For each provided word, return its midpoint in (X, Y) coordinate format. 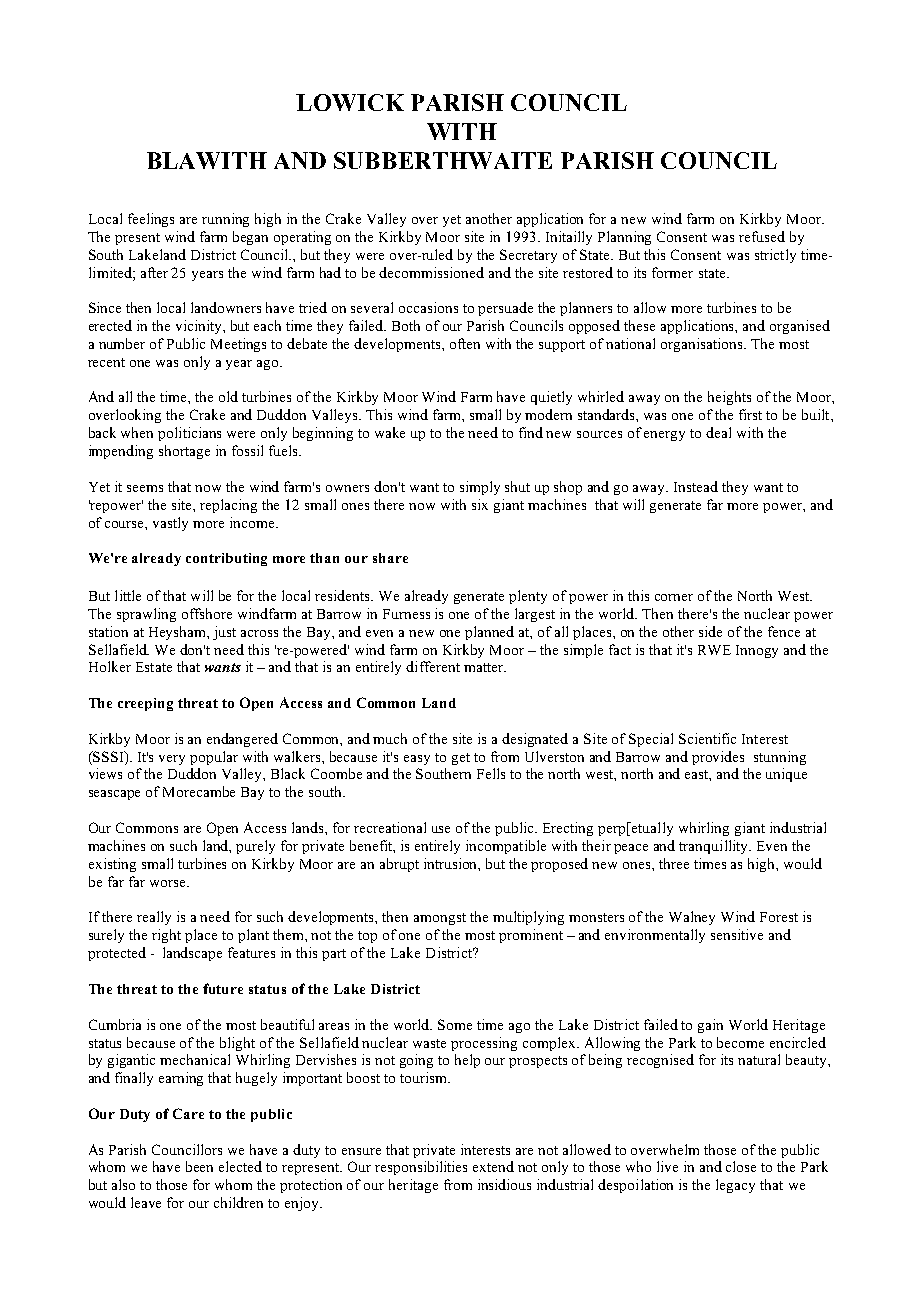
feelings (151, 220)
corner (674, 597)
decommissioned (431, 272)
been (199, 1166)
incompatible (506, 847)
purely (255, 847)
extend (493, 1166)
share (390, 558)
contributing (226, 559)
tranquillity (715, 847)
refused (762, 236)
